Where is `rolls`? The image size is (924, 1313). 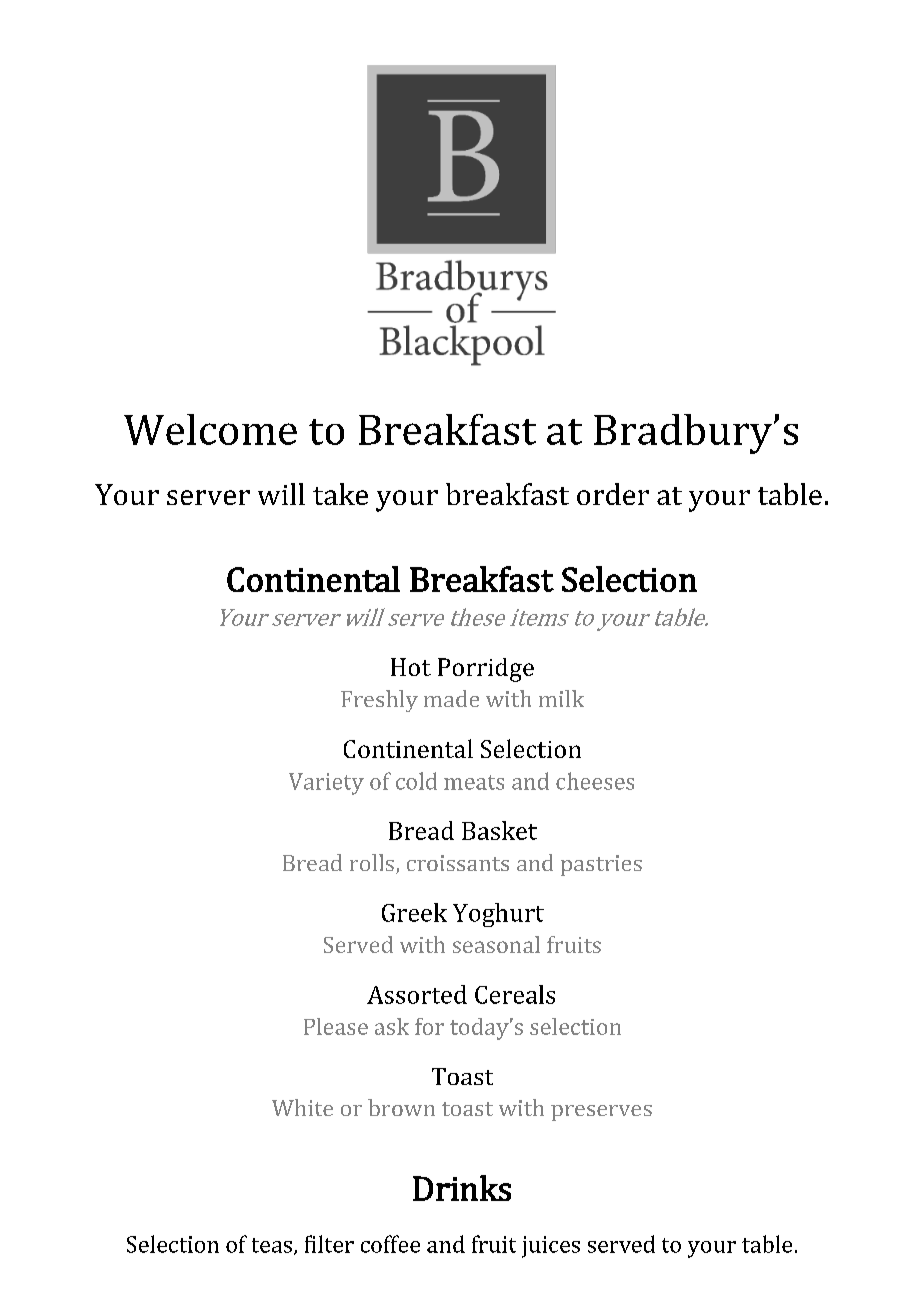 rolls is located at coordinates (372, 862).
